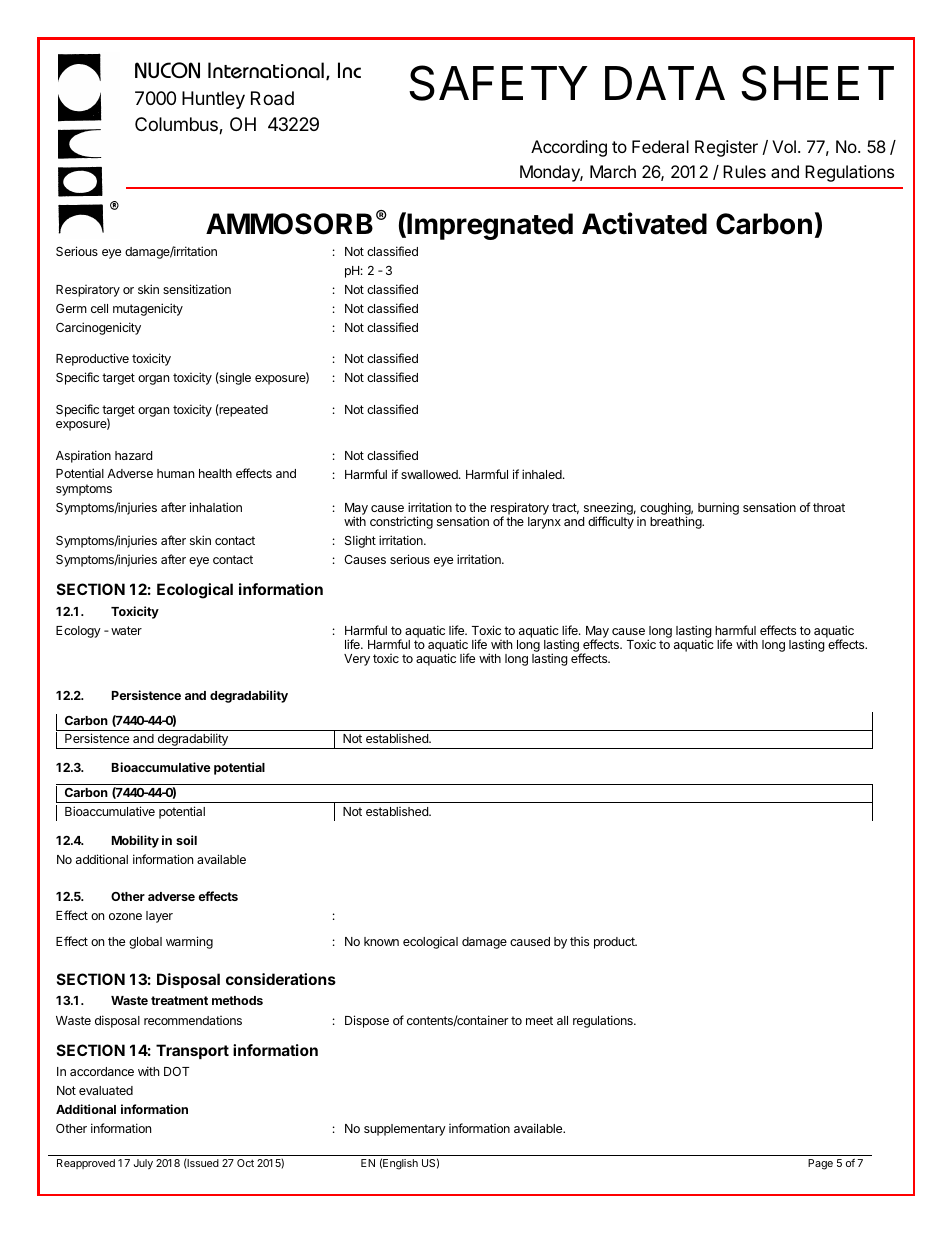  I want to click on Columbus, so click(177, 125).
